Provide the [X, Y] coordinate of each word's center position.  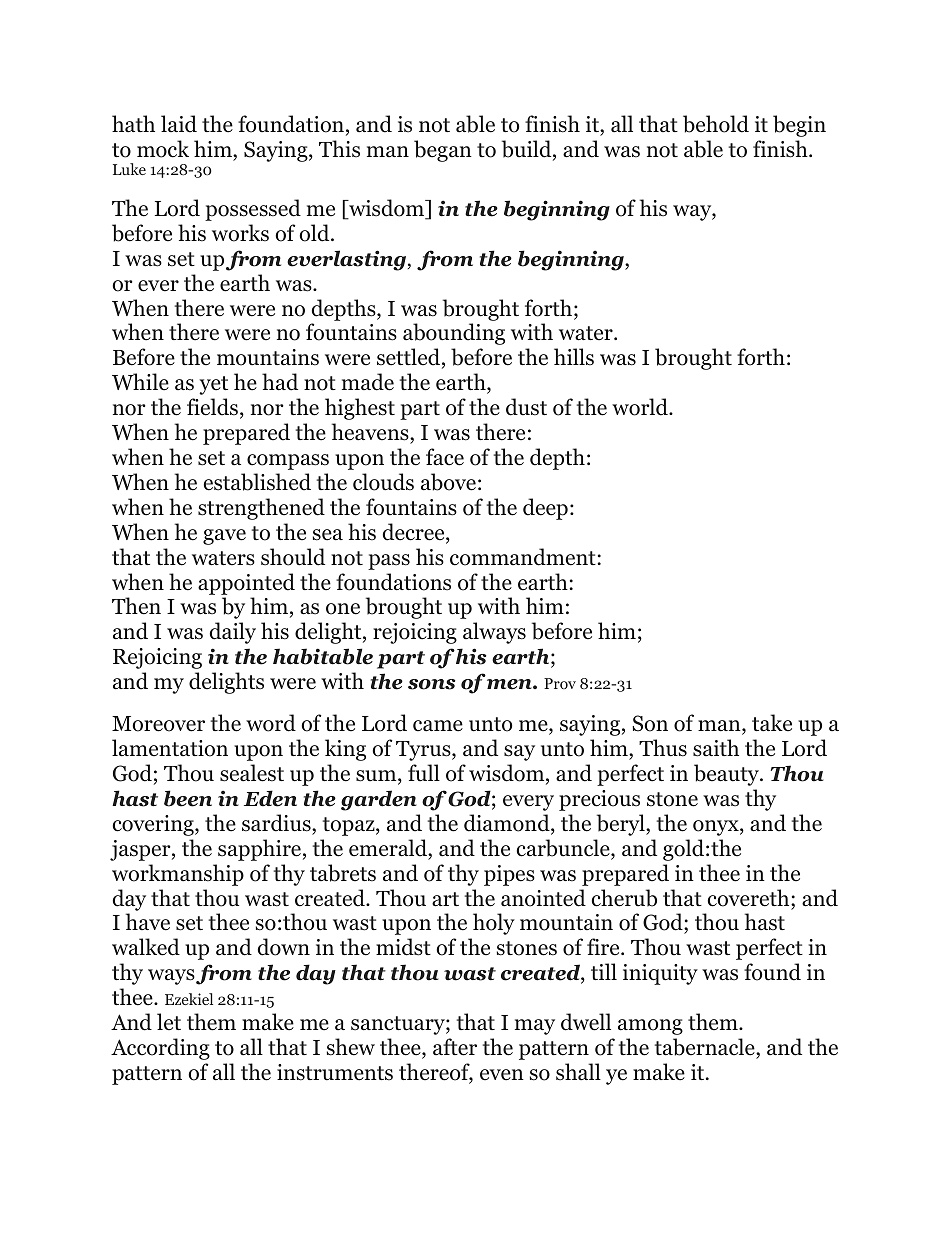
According [160, 1049]
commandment [524, 557]
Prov [560, 683]
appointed [246, 584]
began [443, 151]
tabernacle [706, 1048]
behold [716, 124]
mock [163, 149]
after [455, 1047]
